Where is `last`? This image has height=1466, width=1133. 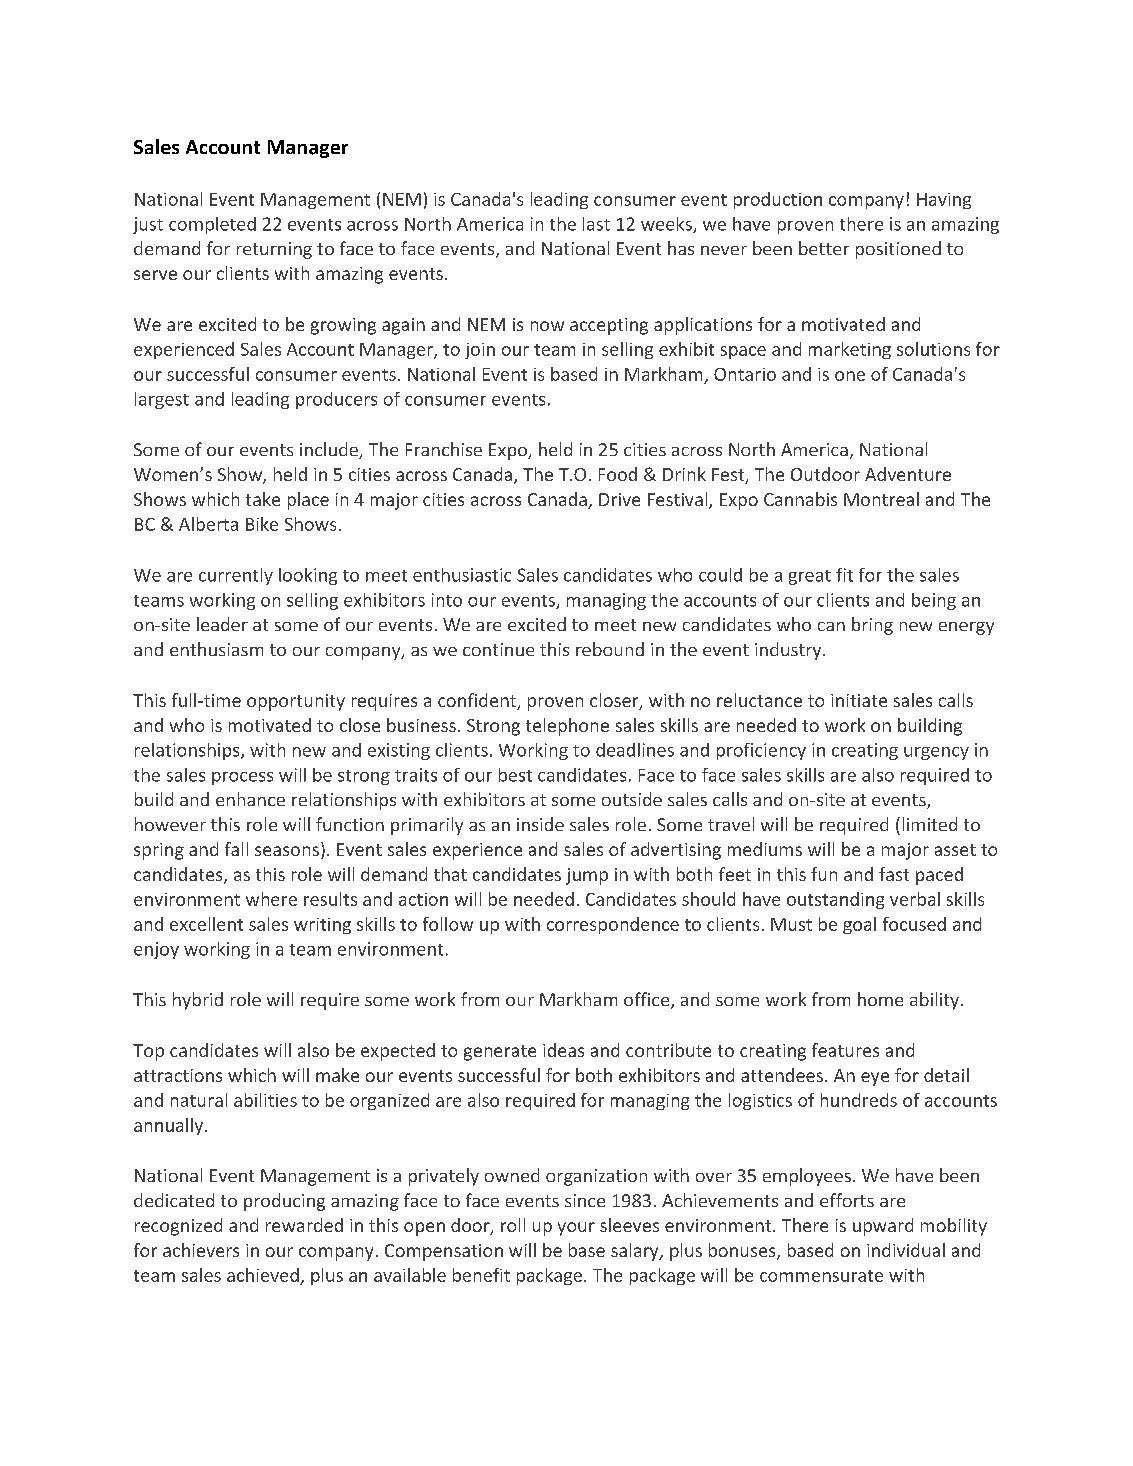 last is located at coordinates (596, 224).
